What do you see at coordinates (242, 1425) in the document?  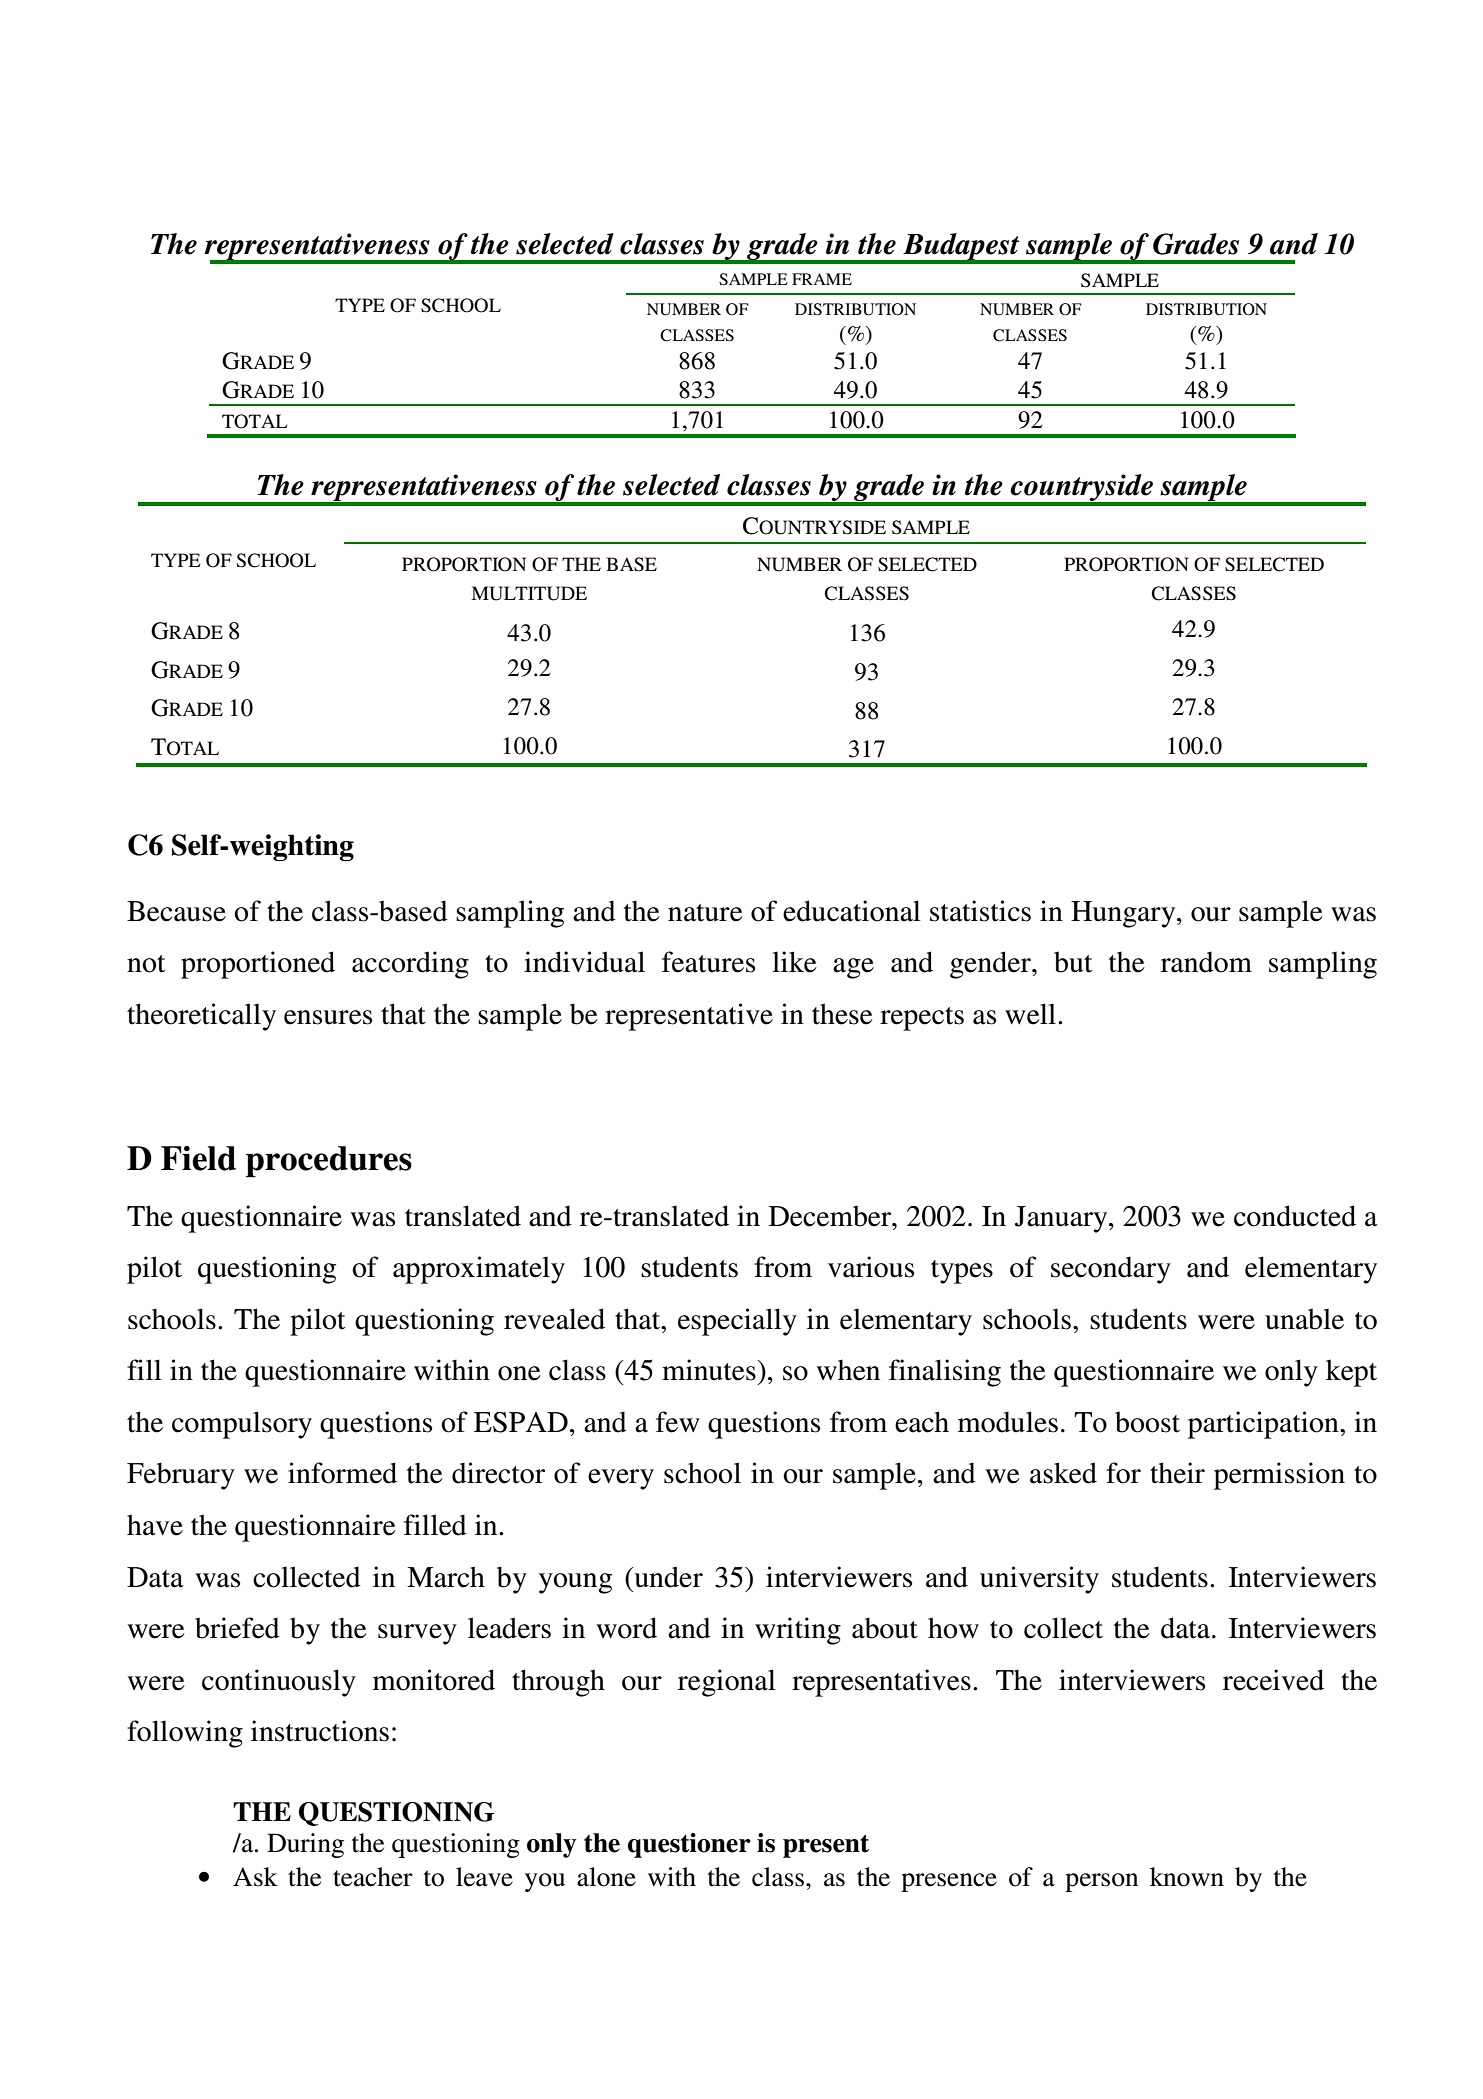 I see `compulsory` at bounding box center [242, 1425].
